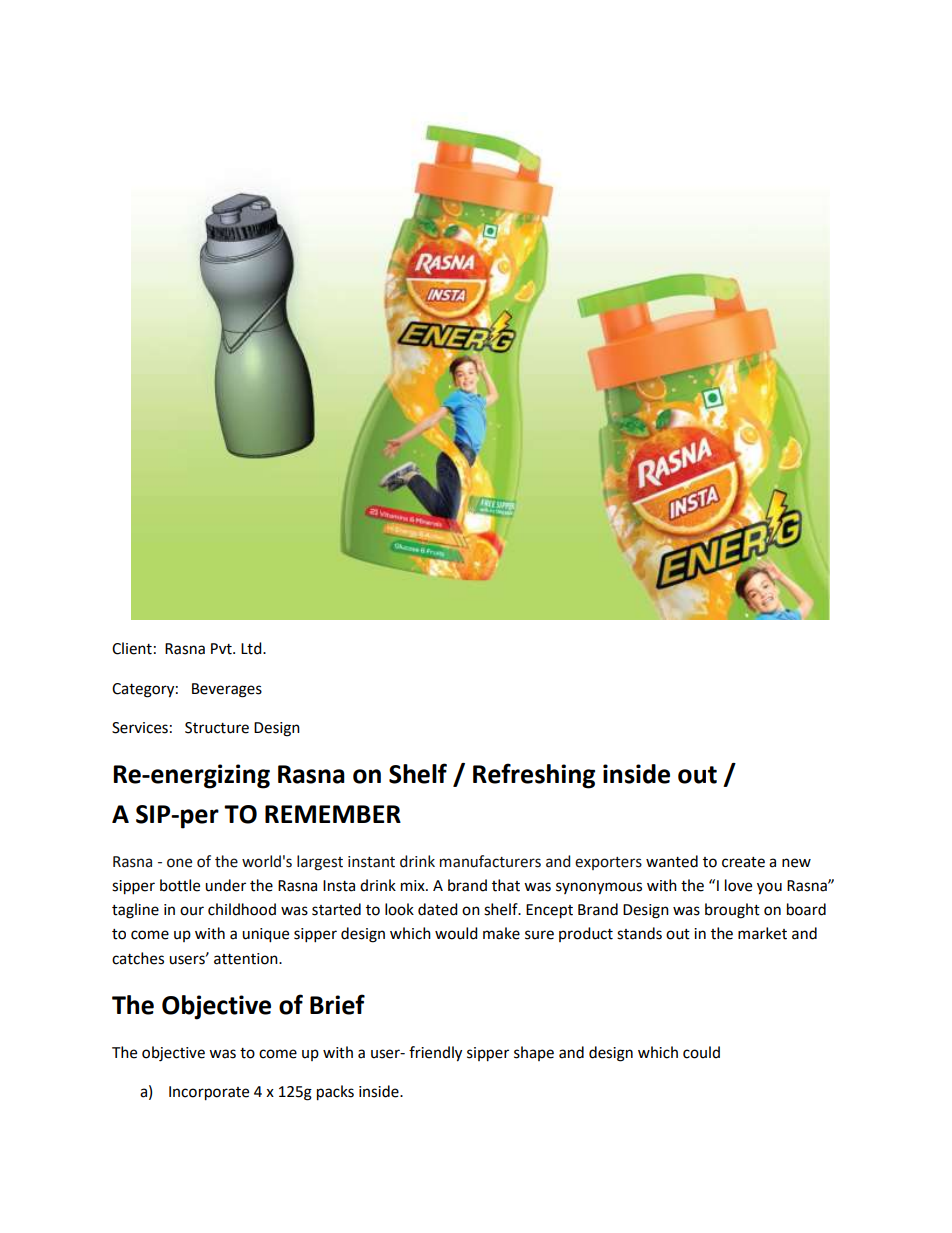 The image size is (952, 1233). What do you see at coordinates (534, 776) in the screenshot?
I see `Refreshing` at bounding box center [534, 776].
